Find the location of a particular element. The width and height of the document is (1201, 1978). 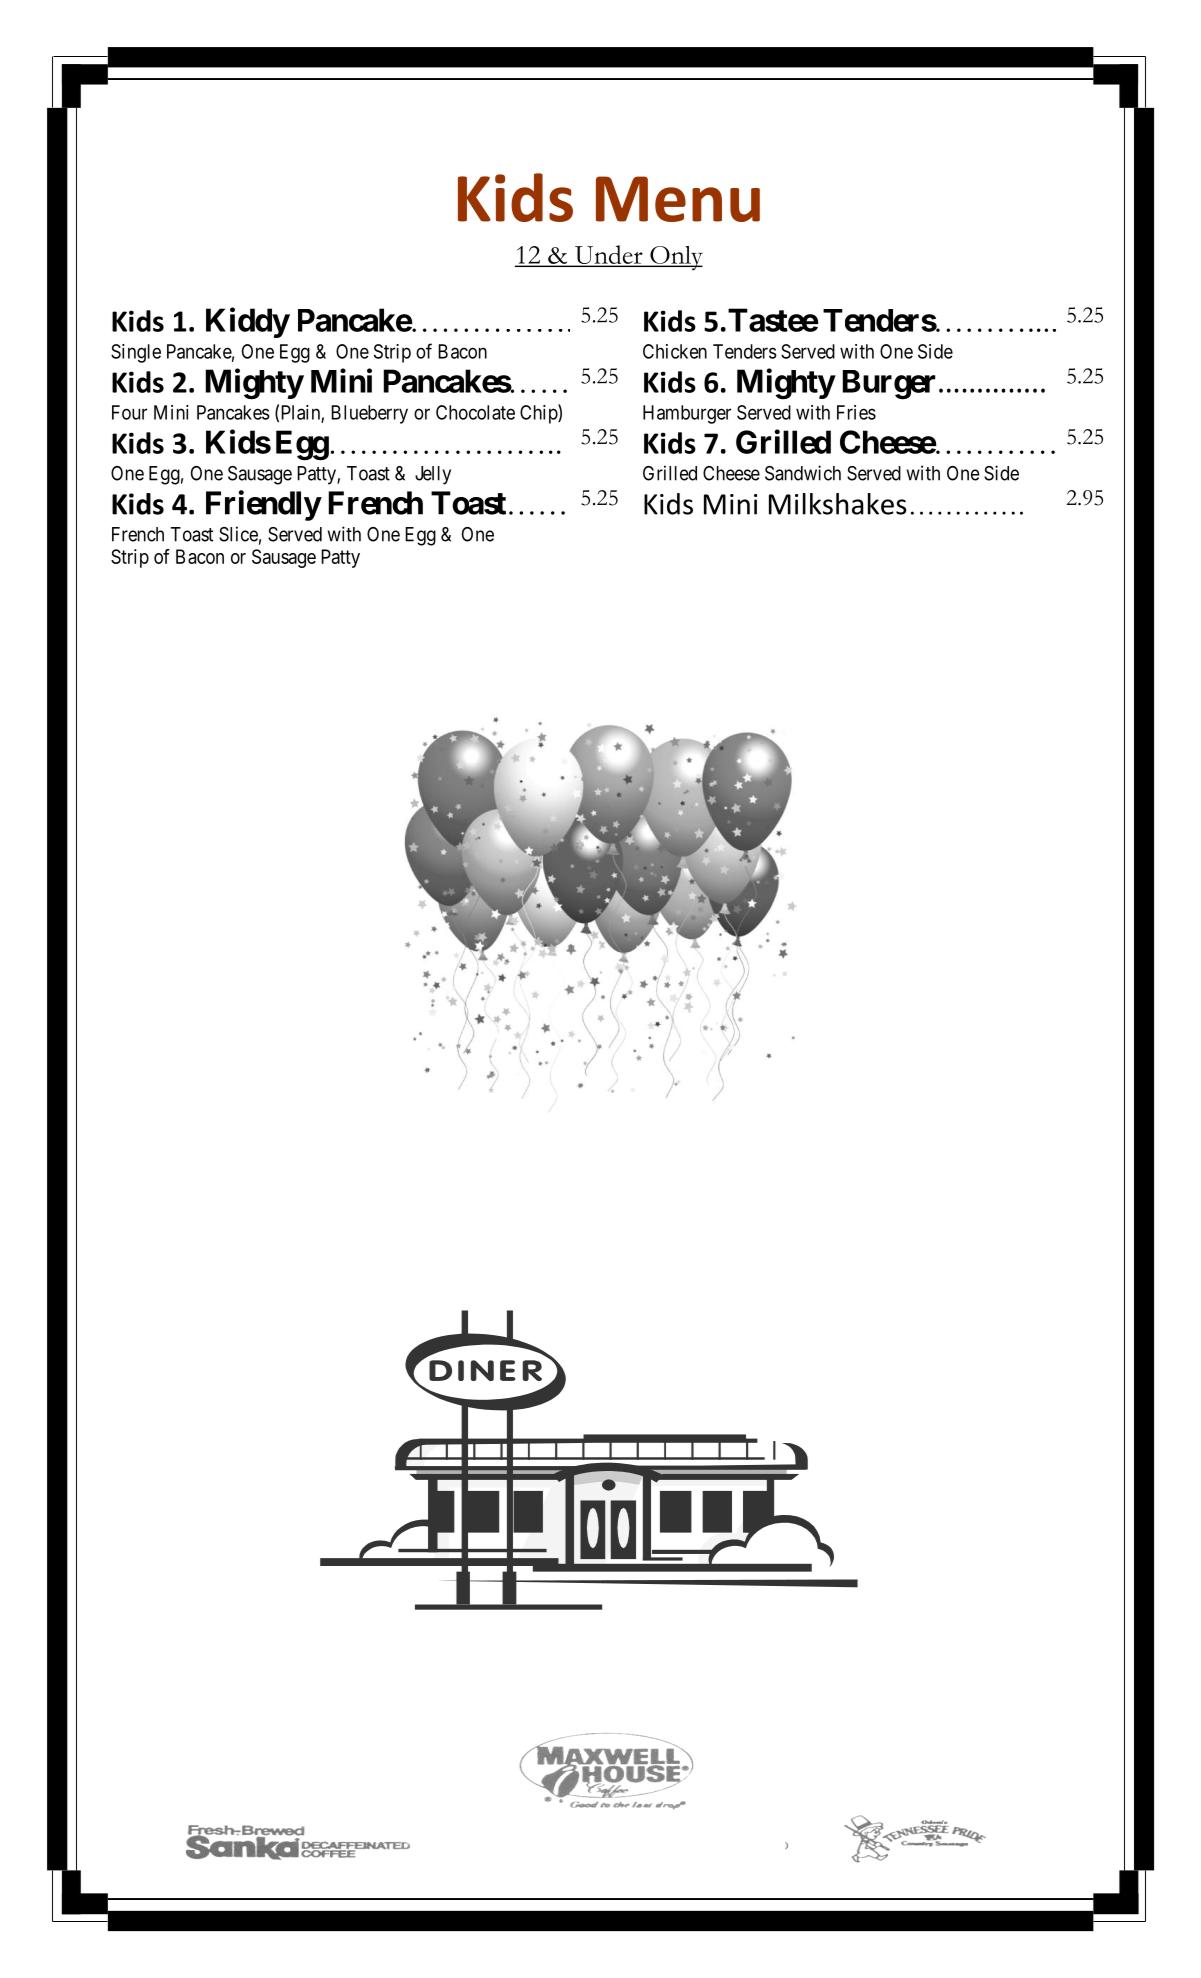

Friendly is located at coordinates (263, 505).
